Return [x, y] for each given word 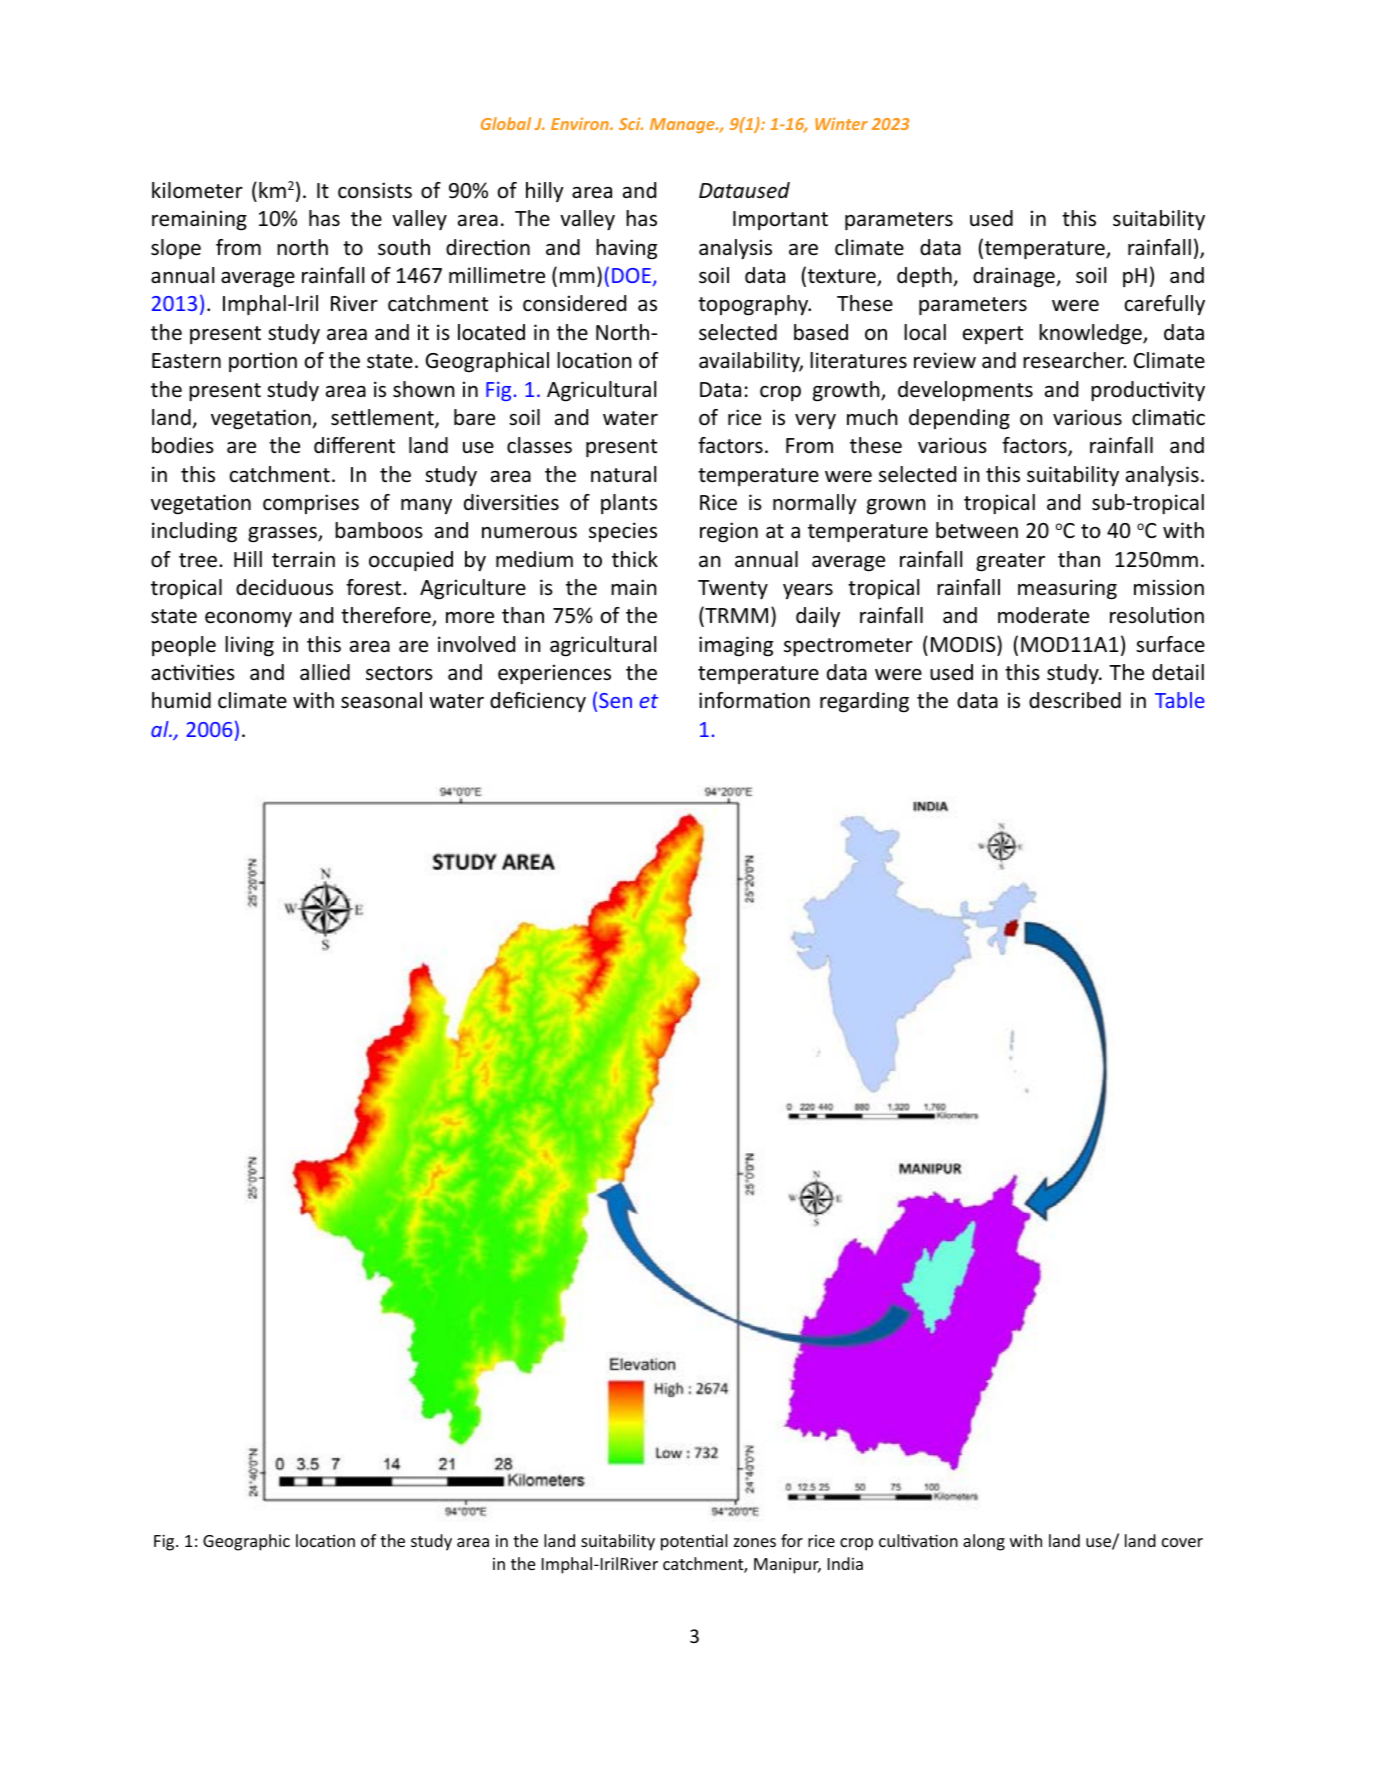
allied [325, 672]
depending [959, 419]
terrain [303, 559]
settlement [383, 418]
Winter [841, 123]
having [626, 249]
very [815, 421]
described [1075, 700]
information [754, 700]
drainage [1015, 277]
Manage [683, 125]
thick [635, 559]
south [404, 247]
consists [375, 190]
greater [1010, 562]
